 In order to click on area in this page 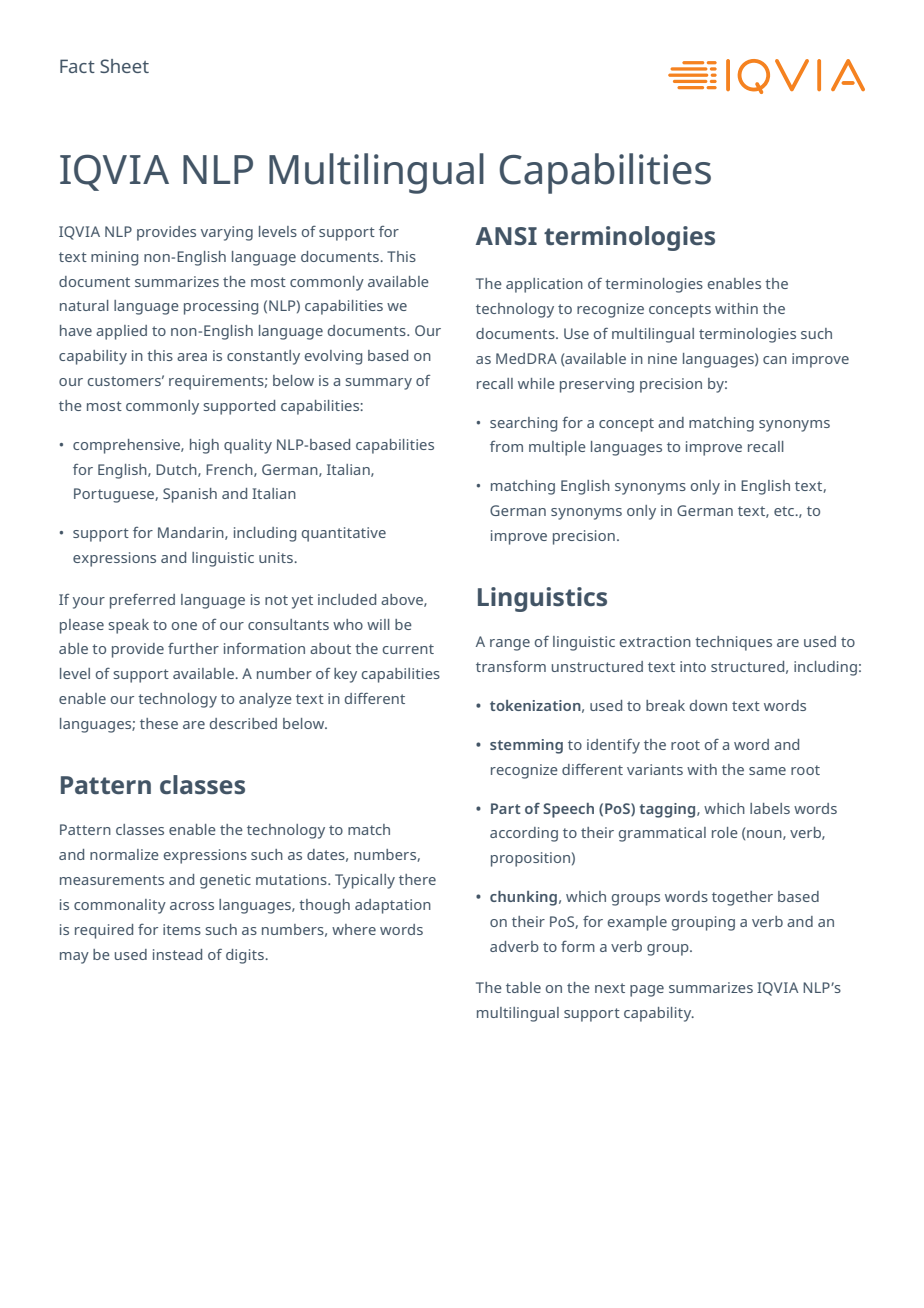, I will do `click(192, 357)`.
